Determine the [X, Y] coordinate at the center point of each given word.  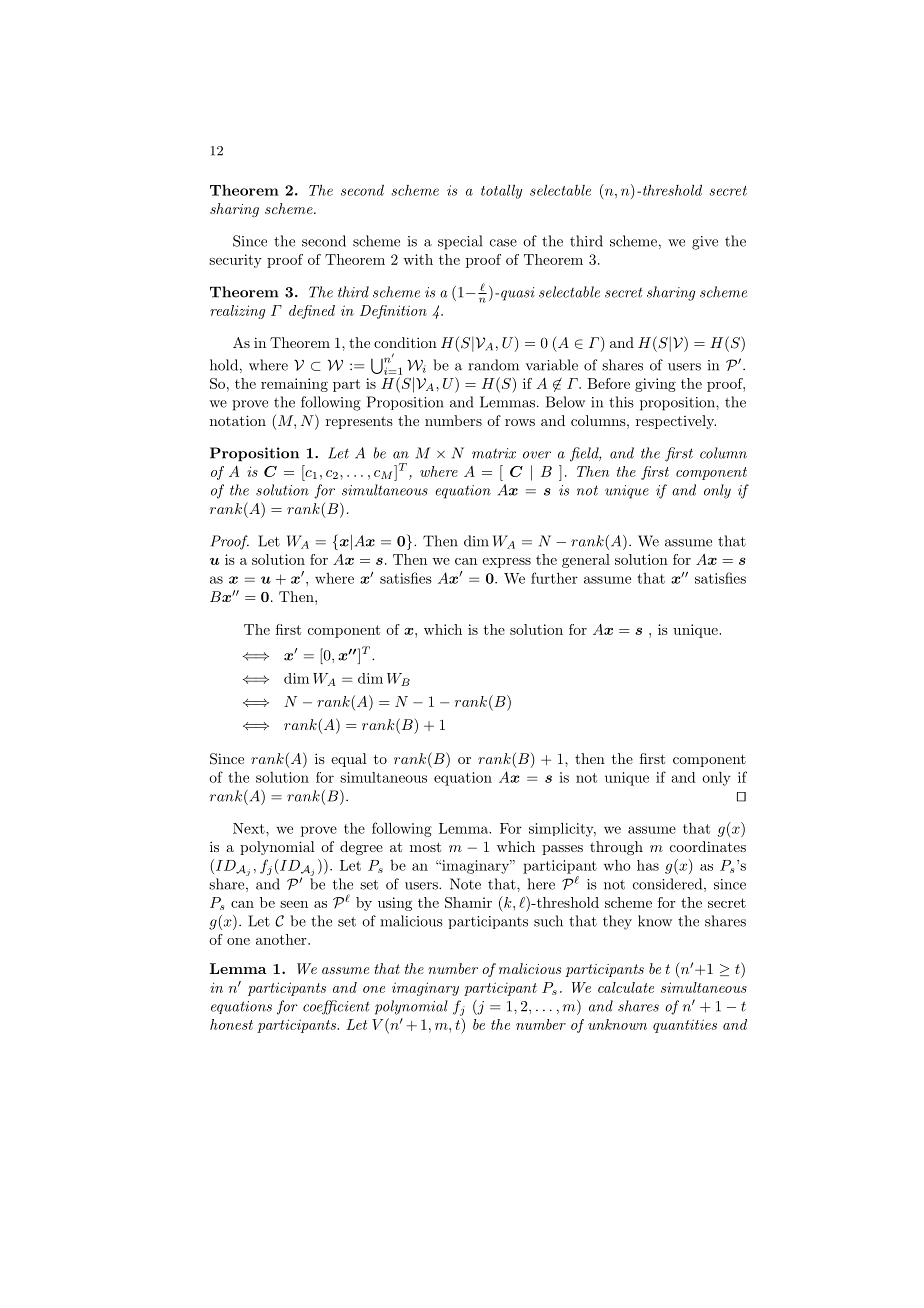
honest [231, 1024]
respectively [676, 422]
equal [349, 760]
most [425, 847]
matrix [494, 453]
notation [238, 420]
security [235, 261]
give [705, 243]
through [616, 848]
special [460, 242]
